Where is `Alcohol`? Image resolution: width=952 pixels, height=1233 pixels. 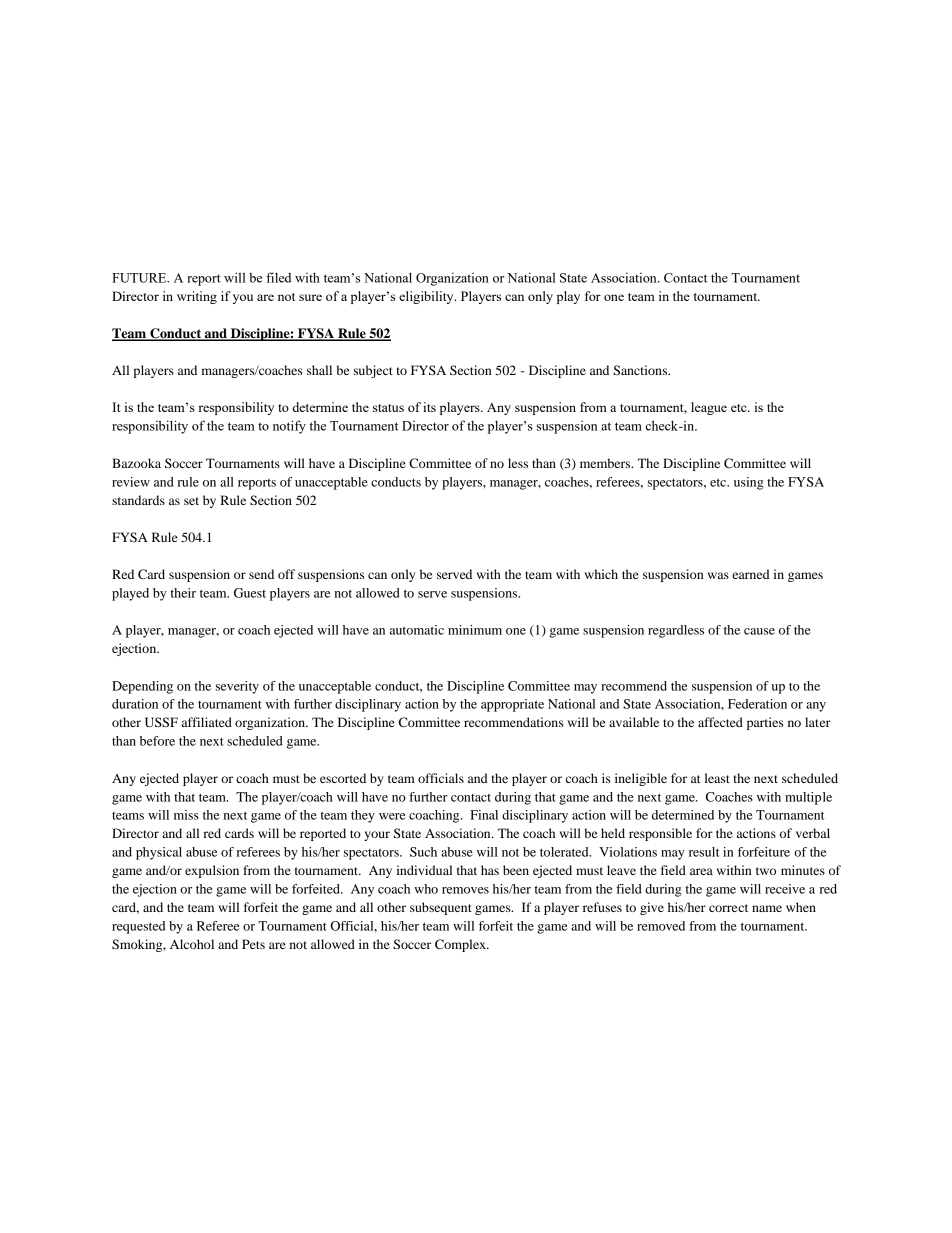 Alcohol is located at coordinates (192, 944).
